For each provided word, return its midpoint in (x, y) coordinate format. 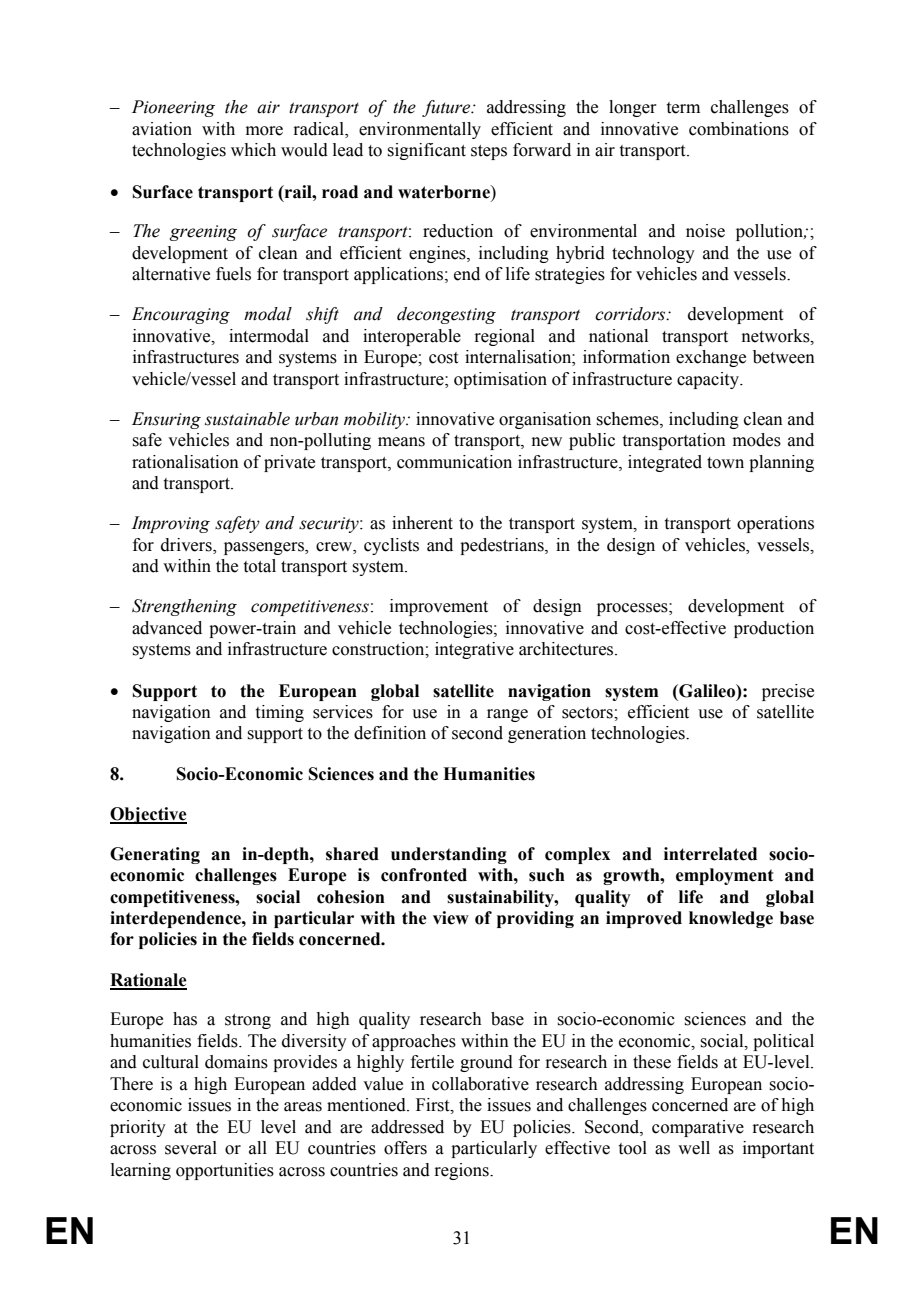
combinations (739, 129)
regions (462, 1171)
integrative (474, 650)
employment (725, 876)
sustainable (247, 419)
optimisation (500, 380)
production (774, 629)
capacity (709, 380)
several (191, 1148)
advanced (167, 628)
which (253, 150)
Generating (155, 855)
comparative (698, 1128)
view (451, 918)
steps (489, 152)
